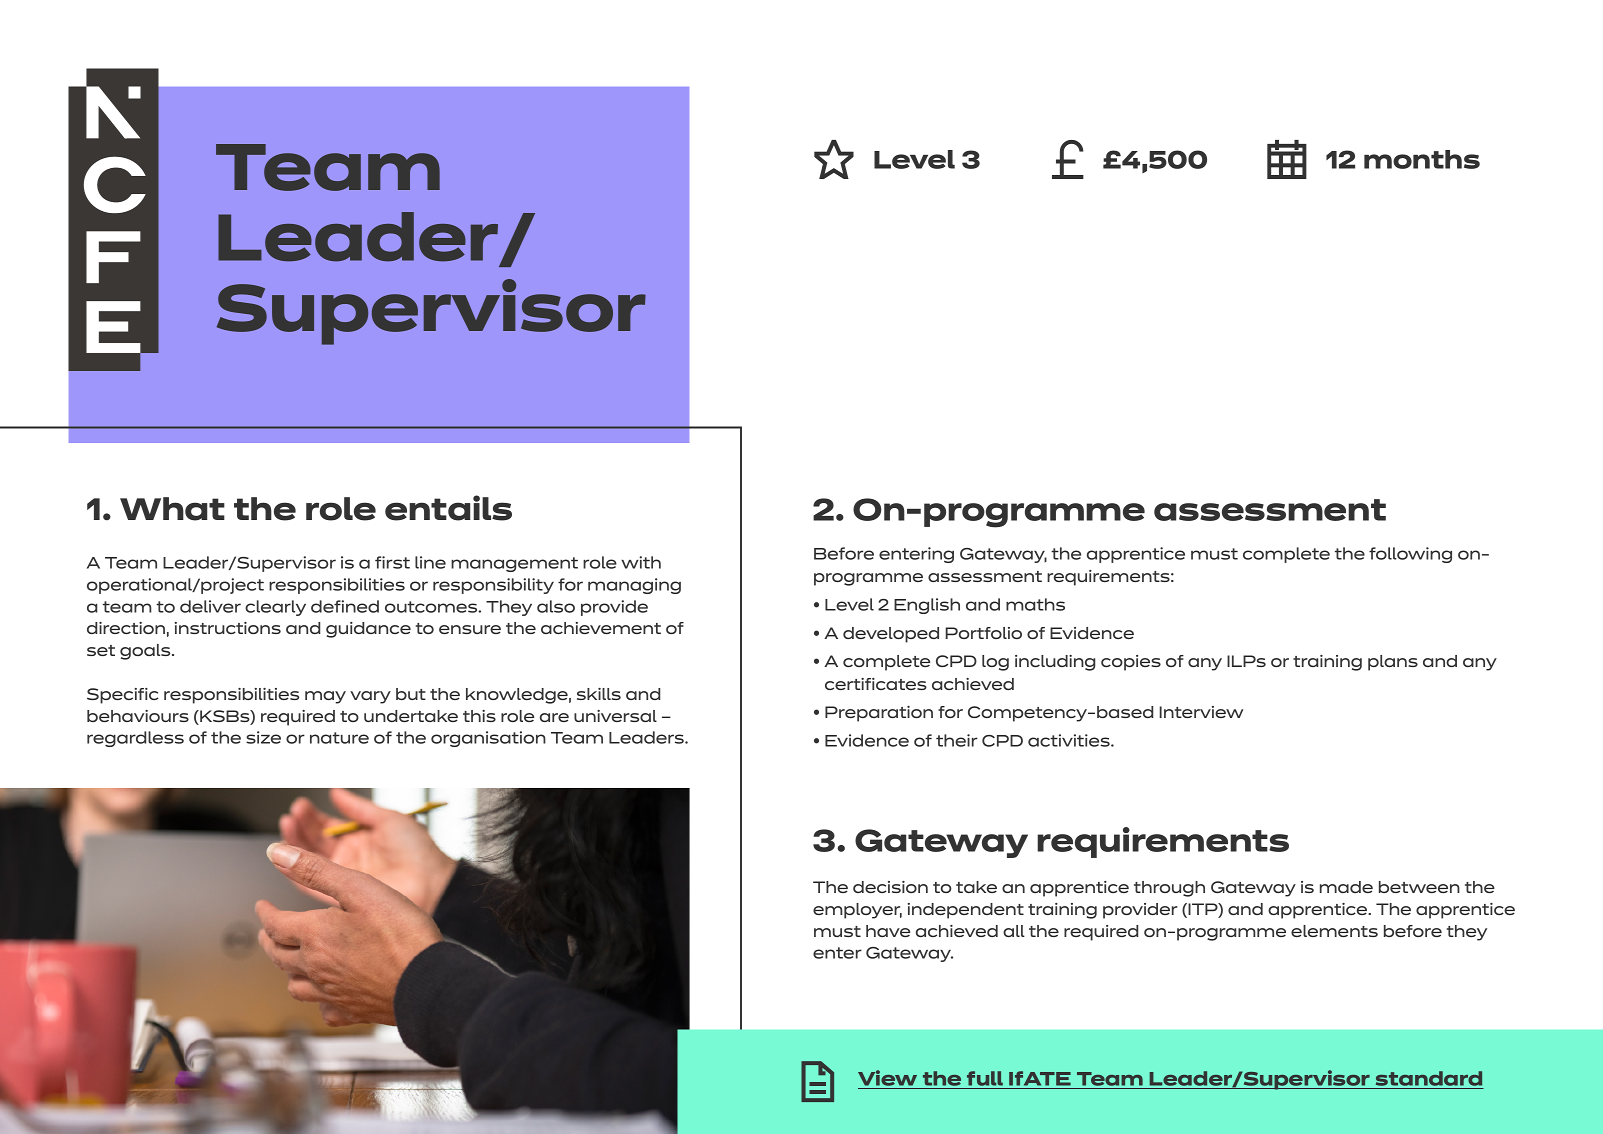 This image has width=1603, height=1134. What do you see at coordinates (879, 714) in the image?
I see `Preparation` at bounding box center [879, 714].
